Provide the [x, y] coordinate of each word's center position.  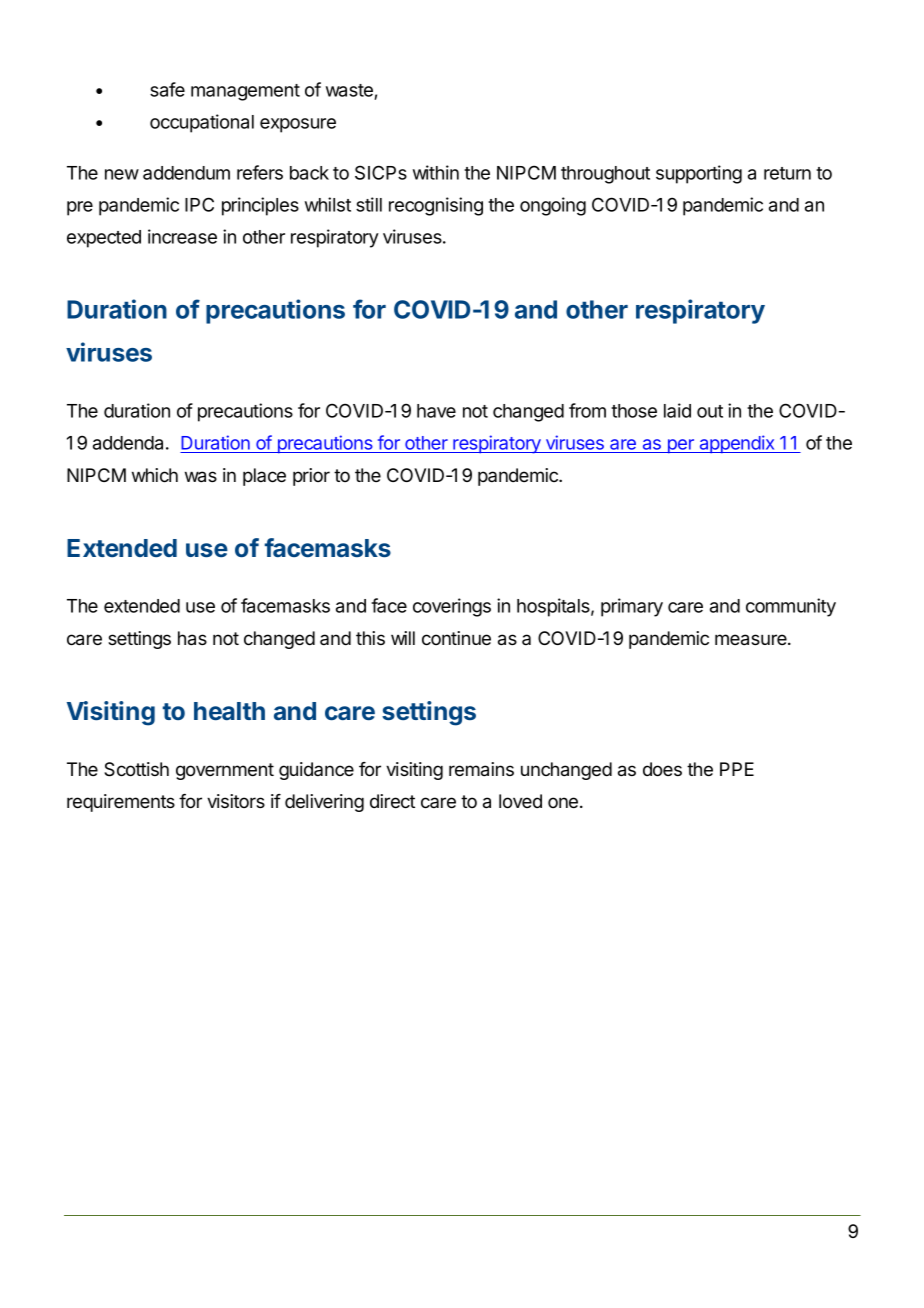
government [225, 771]
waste [349, 90]
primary [632, 607]
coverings [452, 607]
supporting [699, 174]
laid [677, 410]
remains [481, 769]
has [192, 638]
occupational [202, 123]
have [436, 411]
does [662, 769]
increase [182, 236]
